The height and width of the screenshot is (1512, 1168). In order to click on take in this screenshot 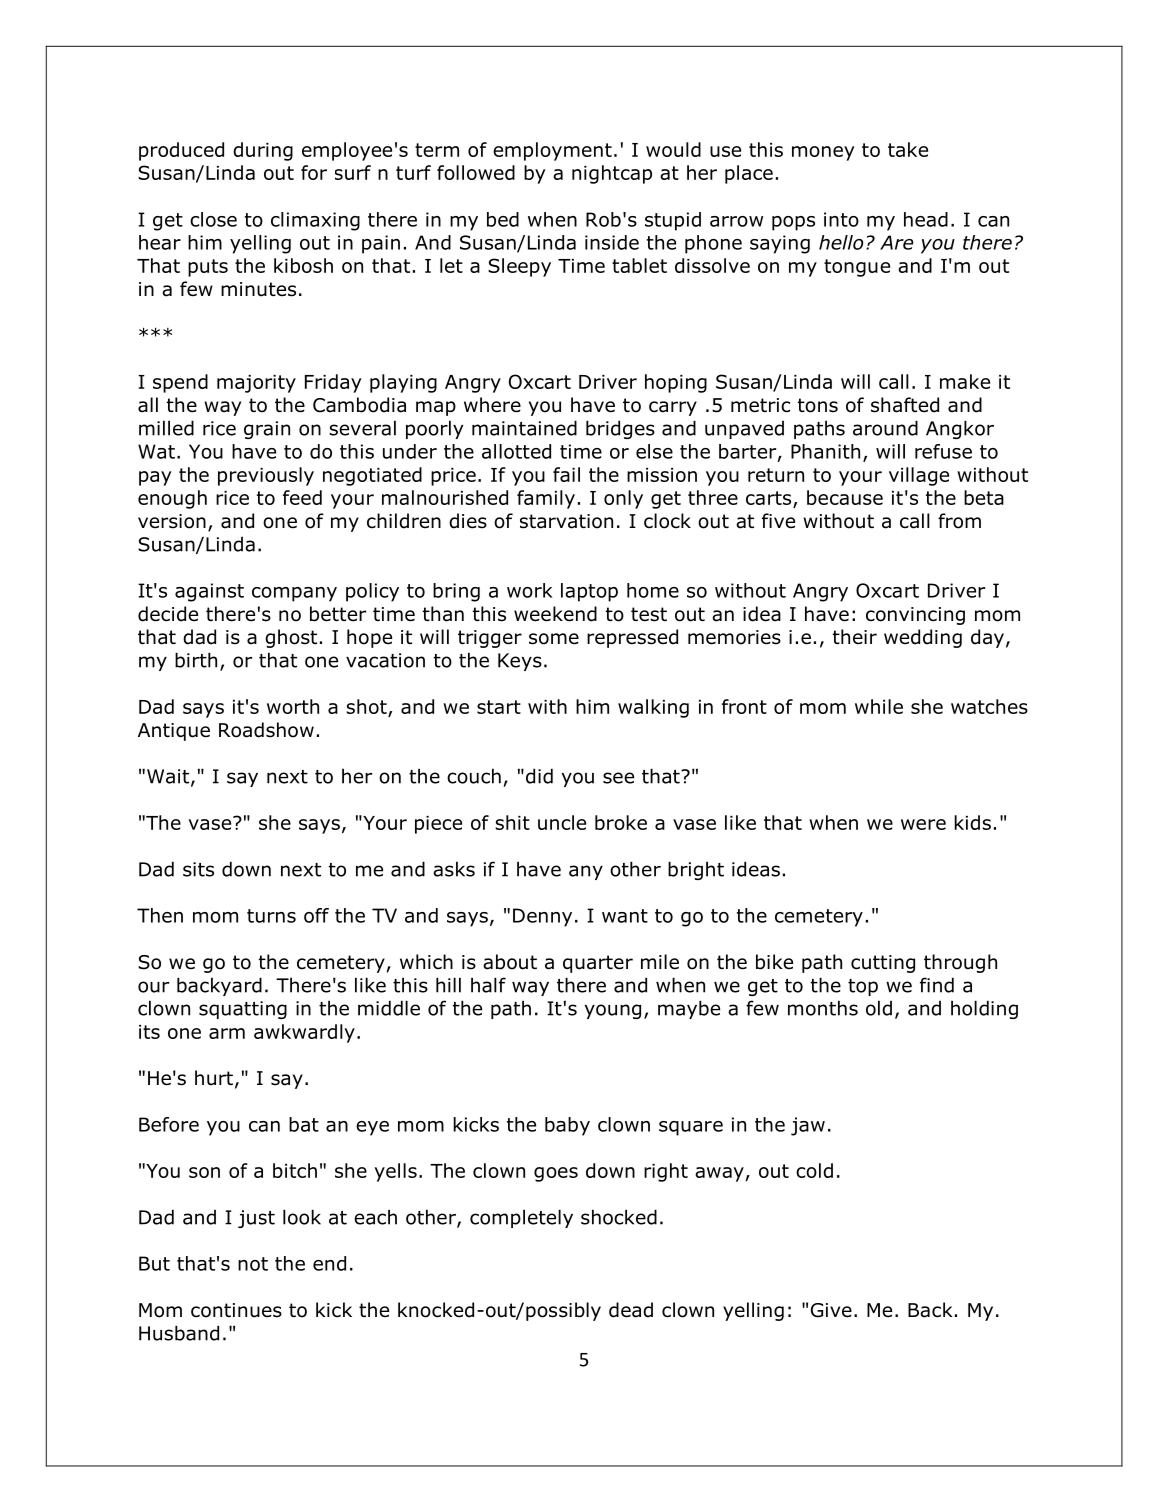, I will do `click(908, 149)`.
